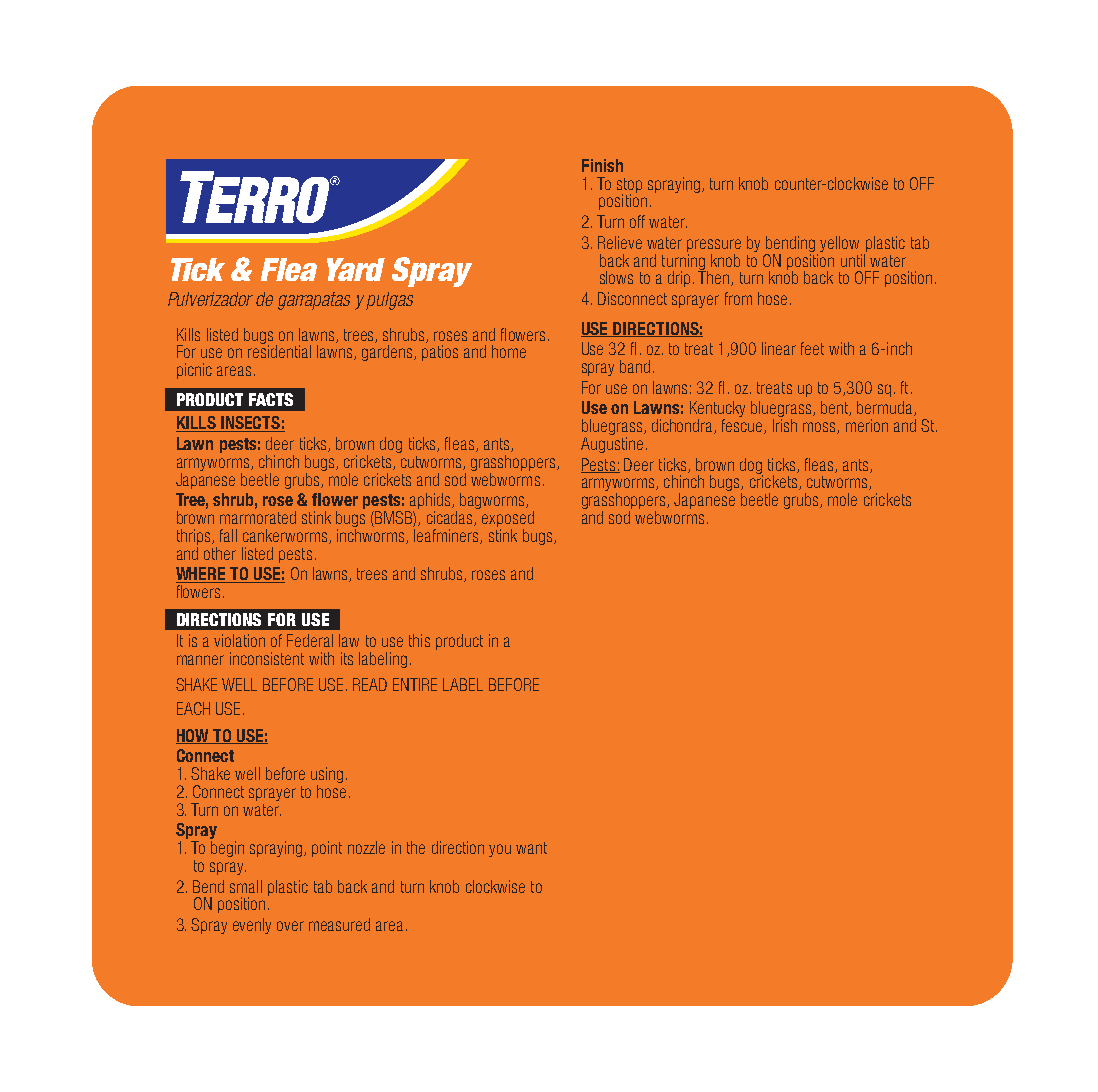 The image size is (1098, 1092). Describe the element at coordinates (228, 535) in the screenshot. I see `fall` at that location.
